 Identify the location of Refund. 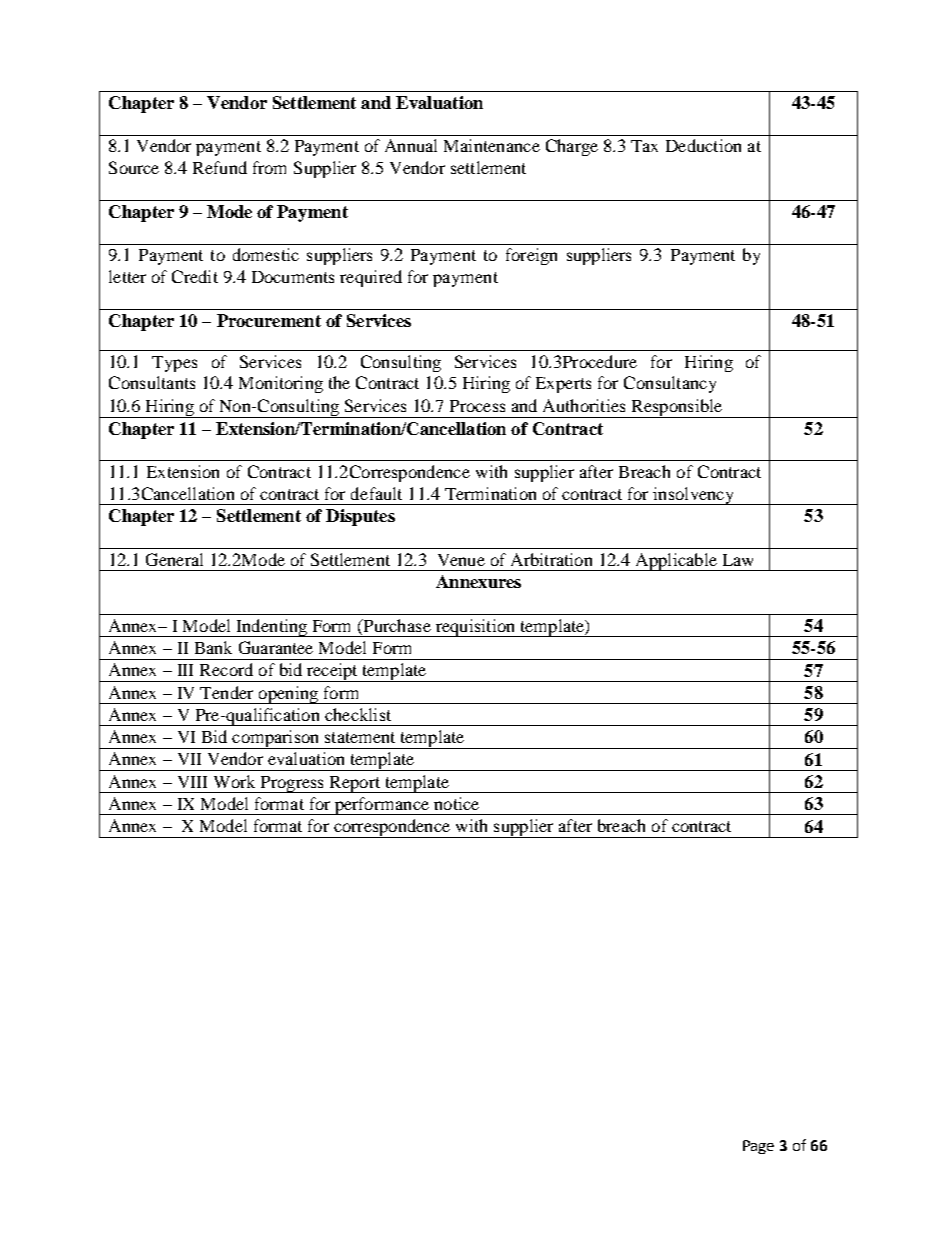
(220, 167).
